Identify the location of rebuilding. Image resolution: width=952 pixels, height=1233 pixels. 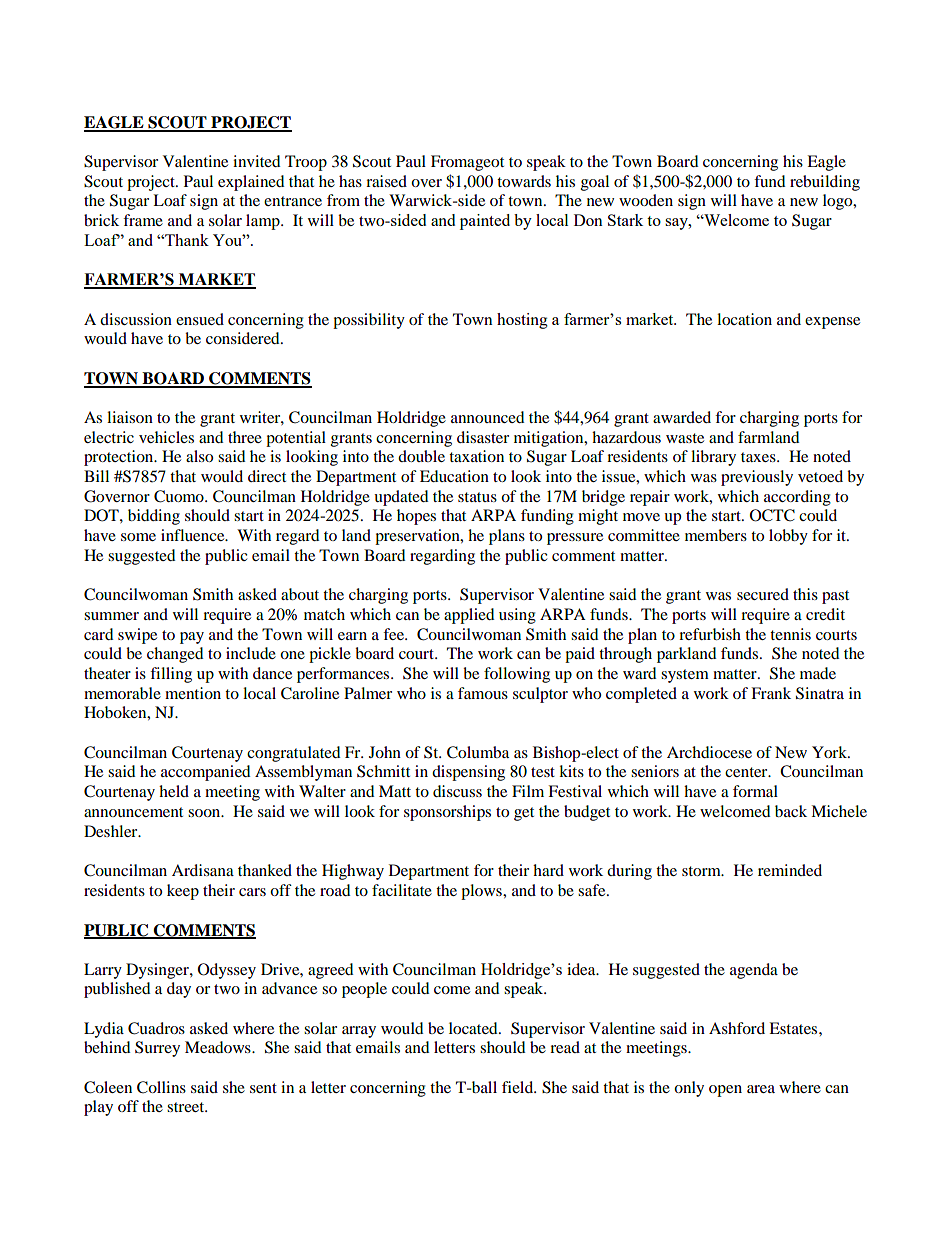
(825, 183).
